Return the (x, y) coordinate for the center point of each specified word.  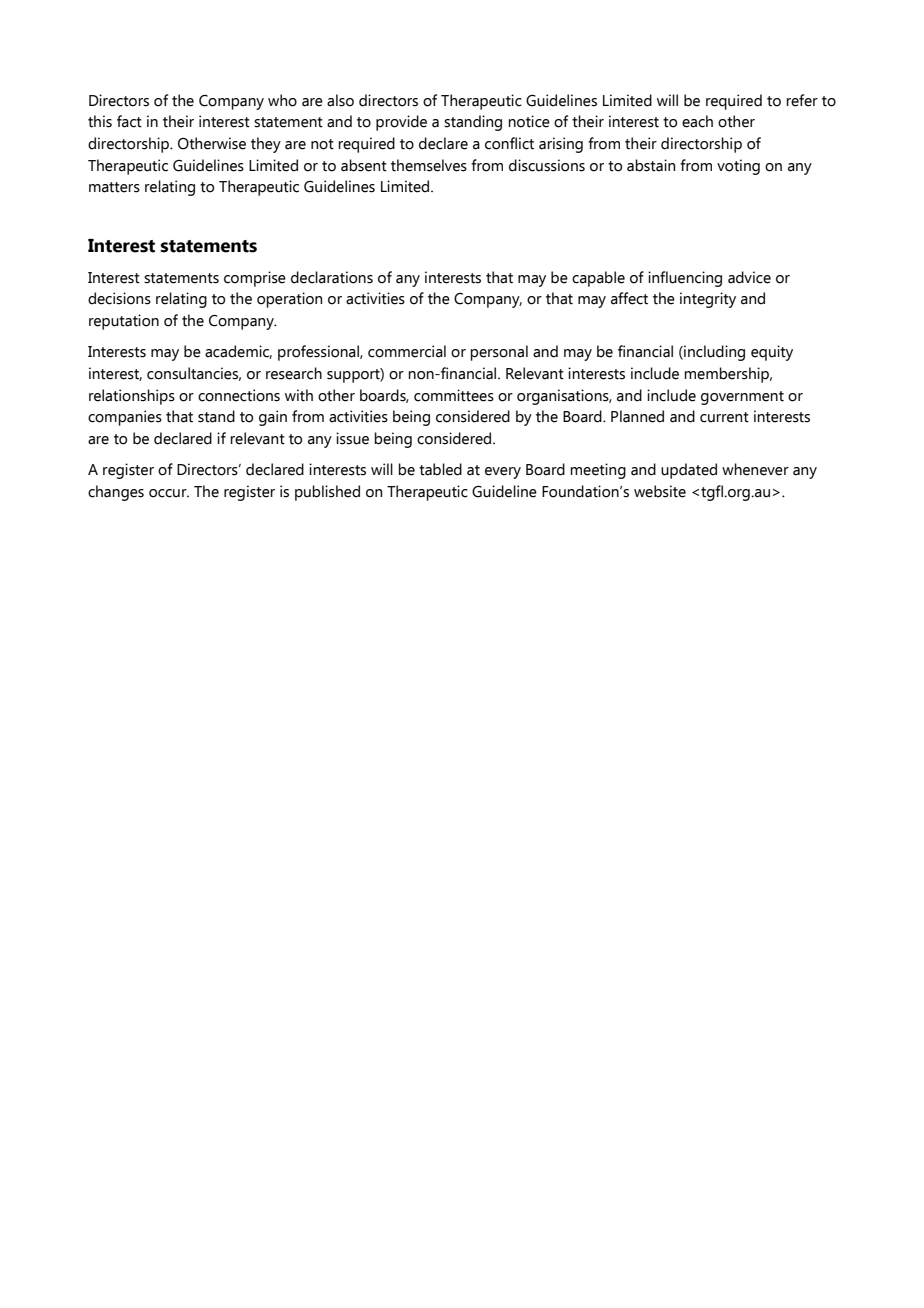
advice (749, 277)
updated (689, 471)
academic (238, 352)
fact (129, 121)
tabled (440, 469)
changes (116, 493)
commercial (407, 351)
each (697, 121)
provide (401, 123)
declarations (332, 277)
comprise (255, 279)
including (713, 353)
